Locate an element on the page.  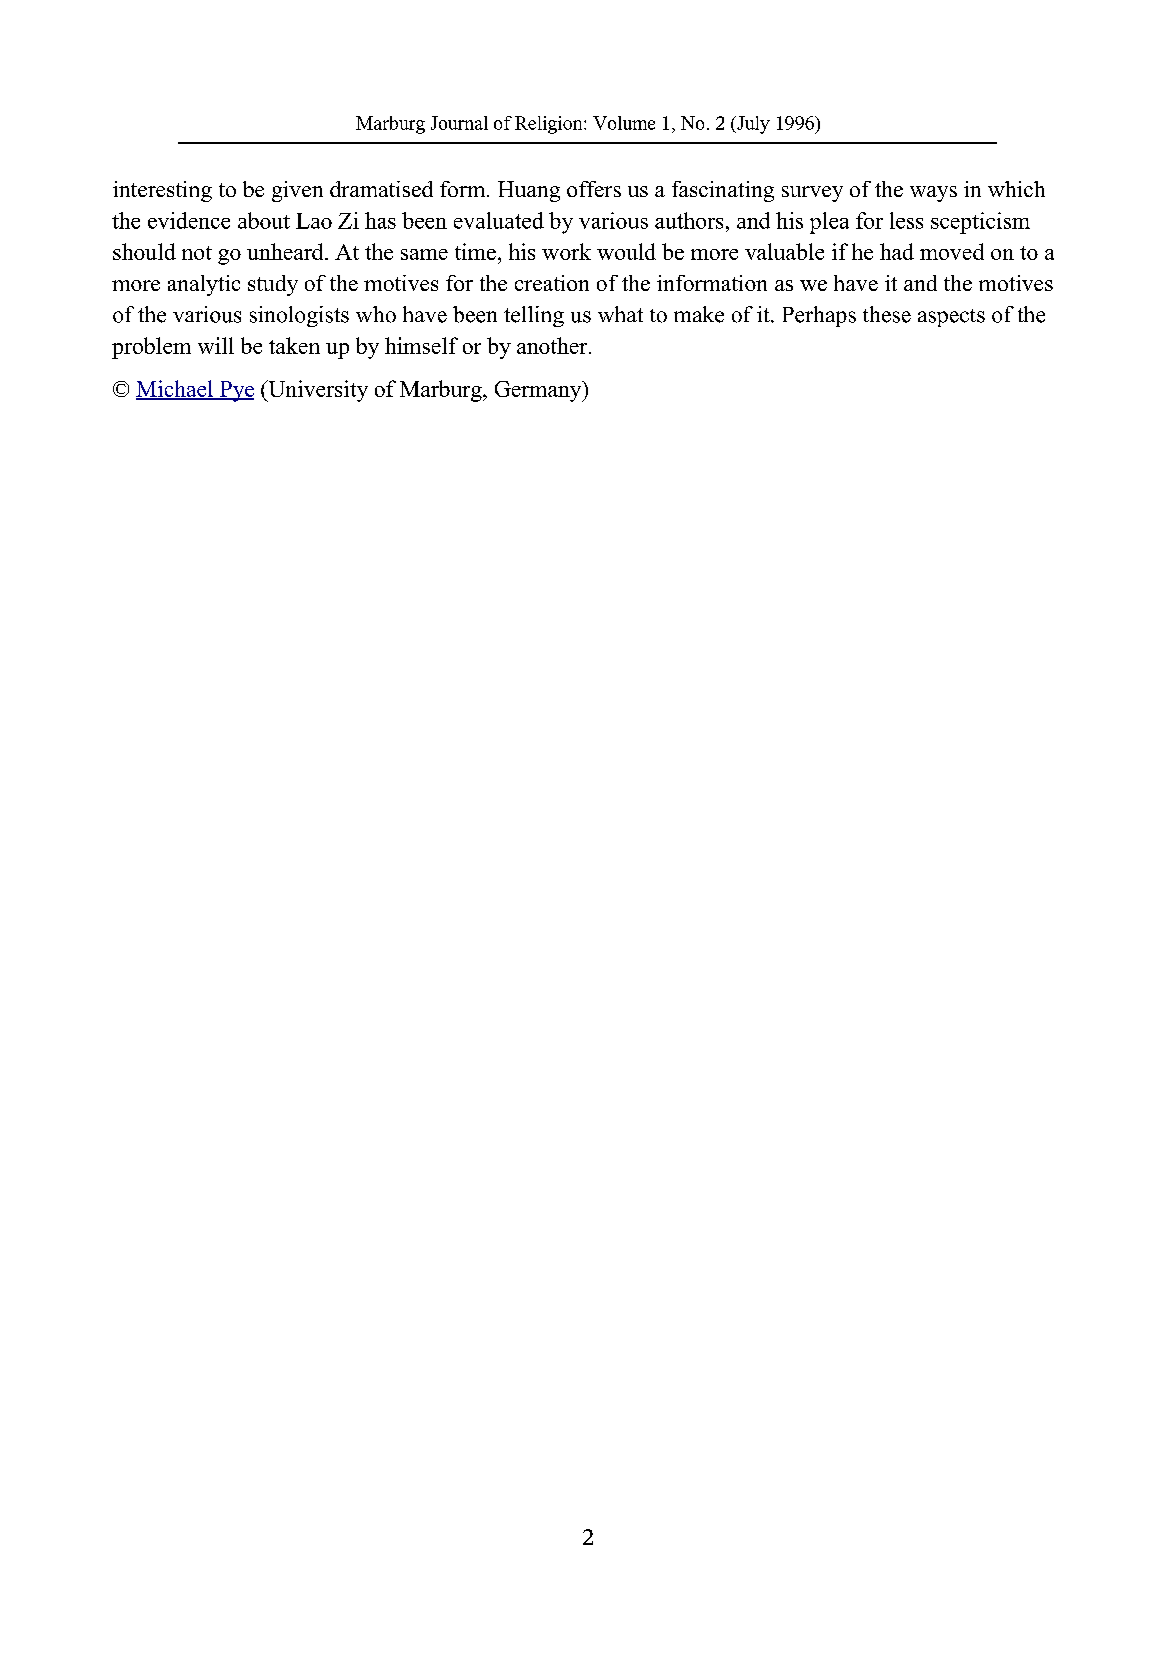
Journal is located at coordinates (459, 123).
